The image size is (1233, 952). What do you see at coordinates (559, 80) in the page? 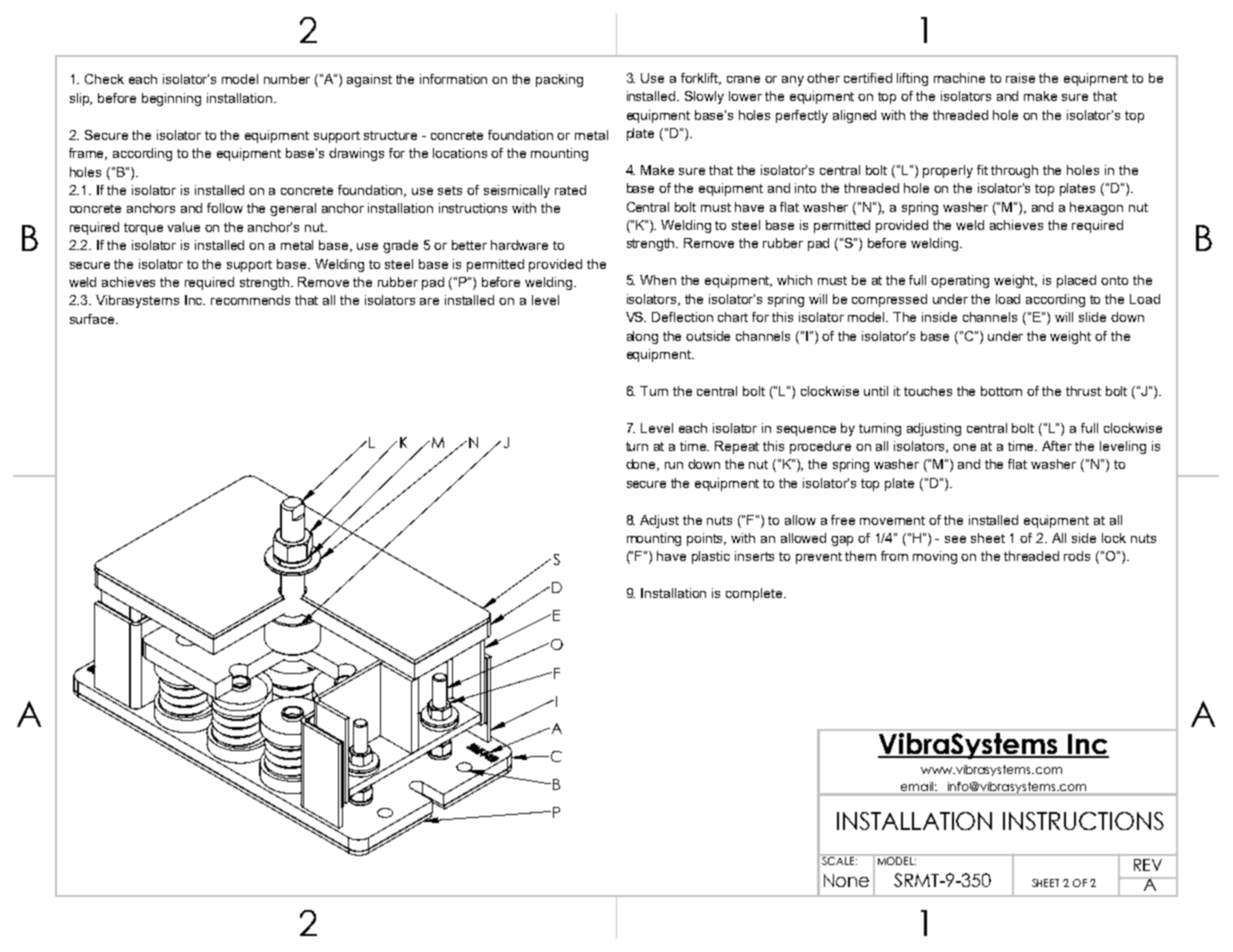
I see `packing` at bounding box center [559, 80].
